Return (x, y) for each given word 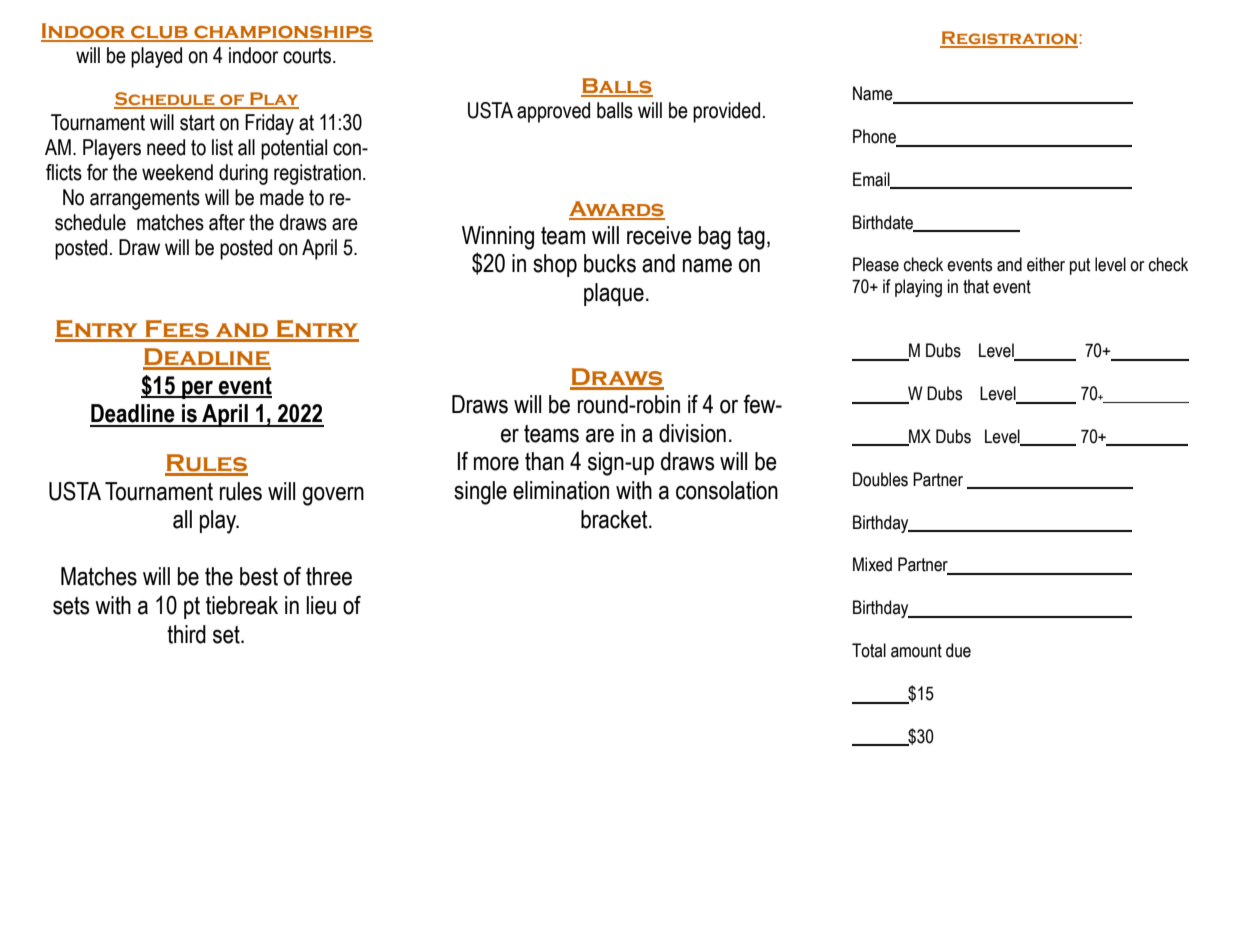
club (159, 33)
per (198, 390)
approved (553, 112)
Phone (875, 137)
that (976, 286)
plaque (614, 294)
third (186, 634)
